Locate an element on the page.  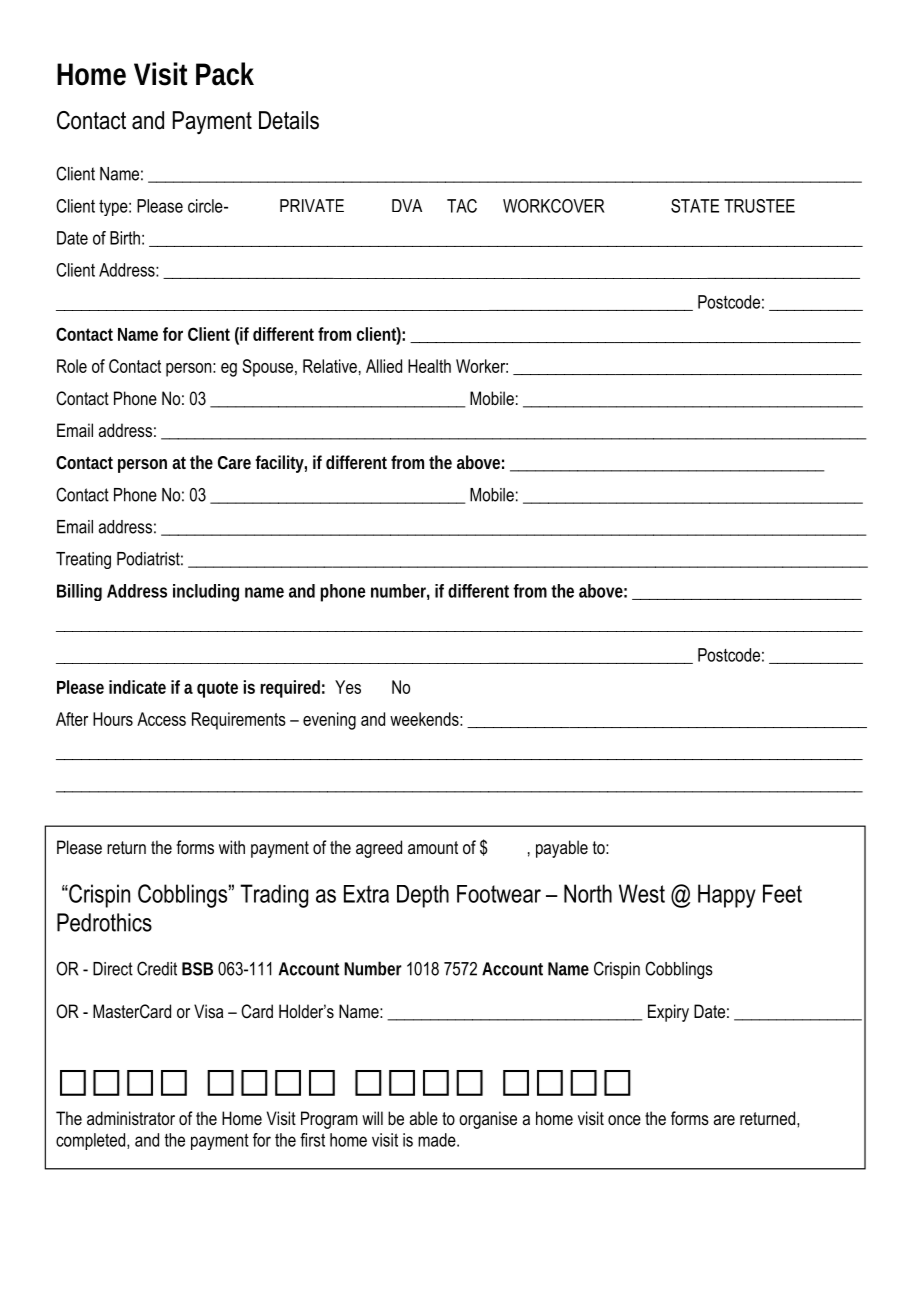
West is located at coordinates (642, 893).
